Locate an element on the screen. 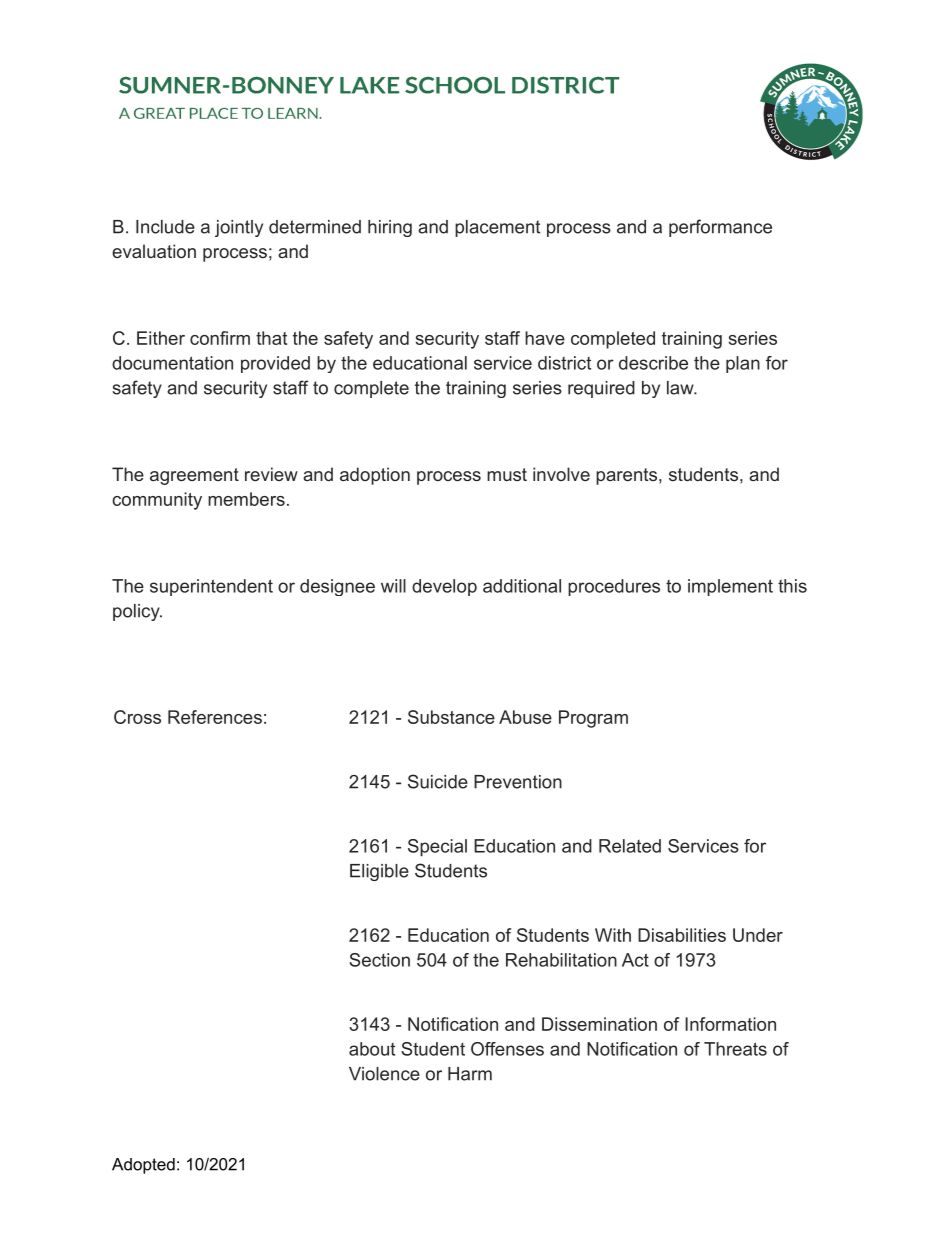 This screenshot has width=952, height=1233. Eligible is located at coordinates (379, 872).
